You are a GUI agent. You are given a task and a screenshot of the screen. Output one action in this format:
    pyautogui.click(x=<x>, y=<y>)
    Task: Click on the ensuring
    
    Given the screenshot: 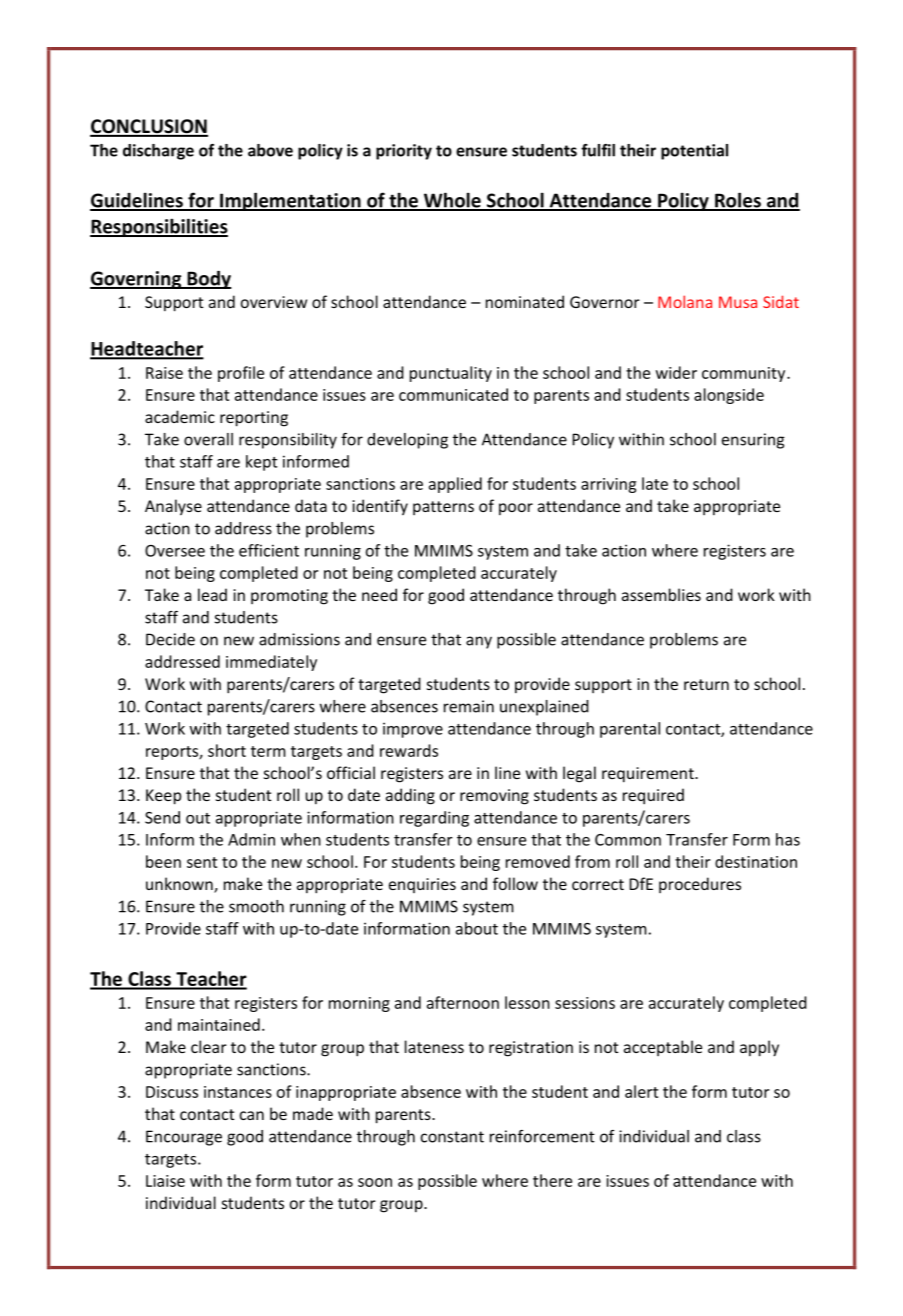 What is the action you would take?
    pyautogui.click(x=753, y=441)
